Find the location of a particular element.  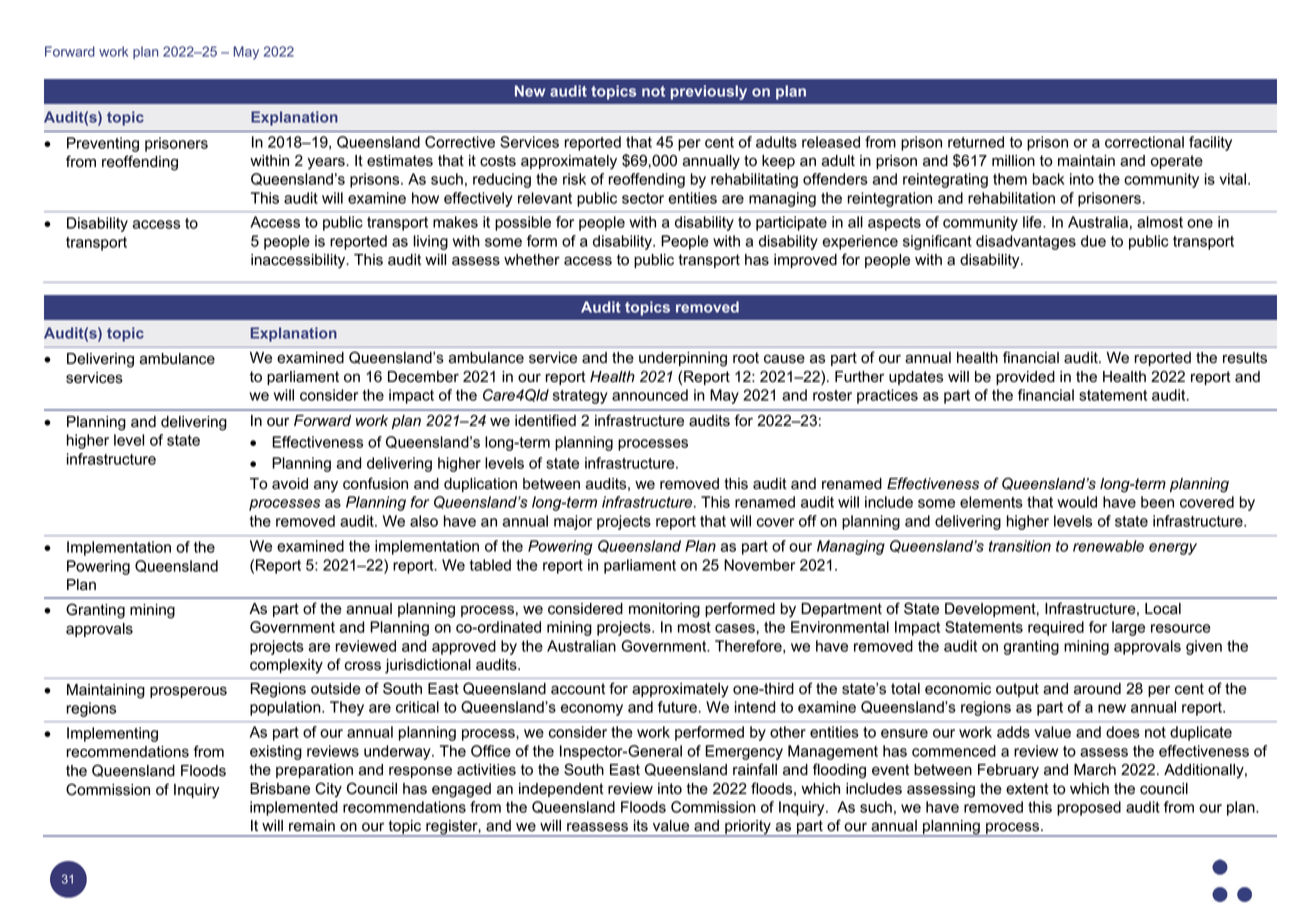

underpinning is located at coordinates (683, 359).
